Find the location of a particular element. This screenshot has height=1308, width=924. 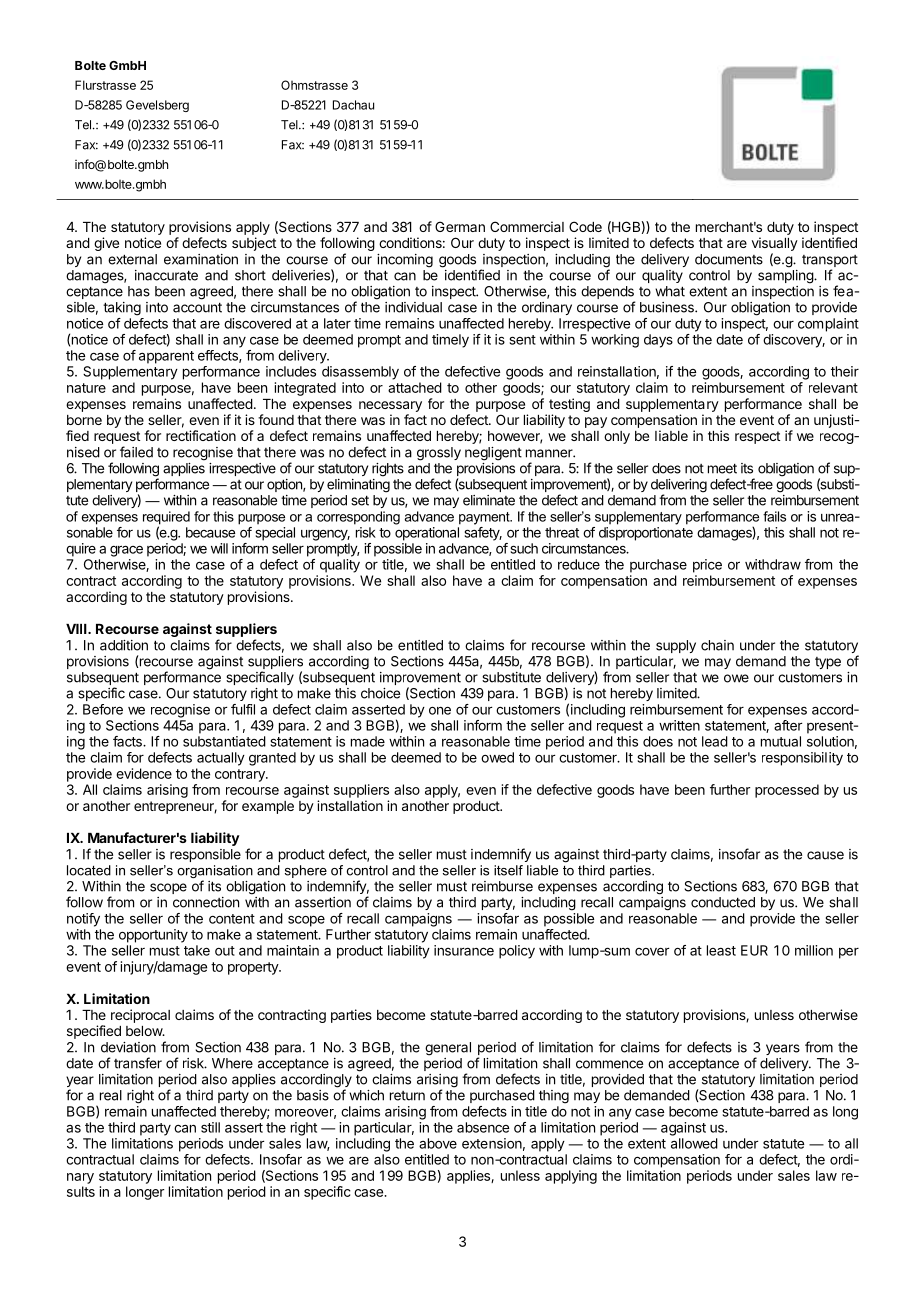

such is located at coordinates (524, 548).
